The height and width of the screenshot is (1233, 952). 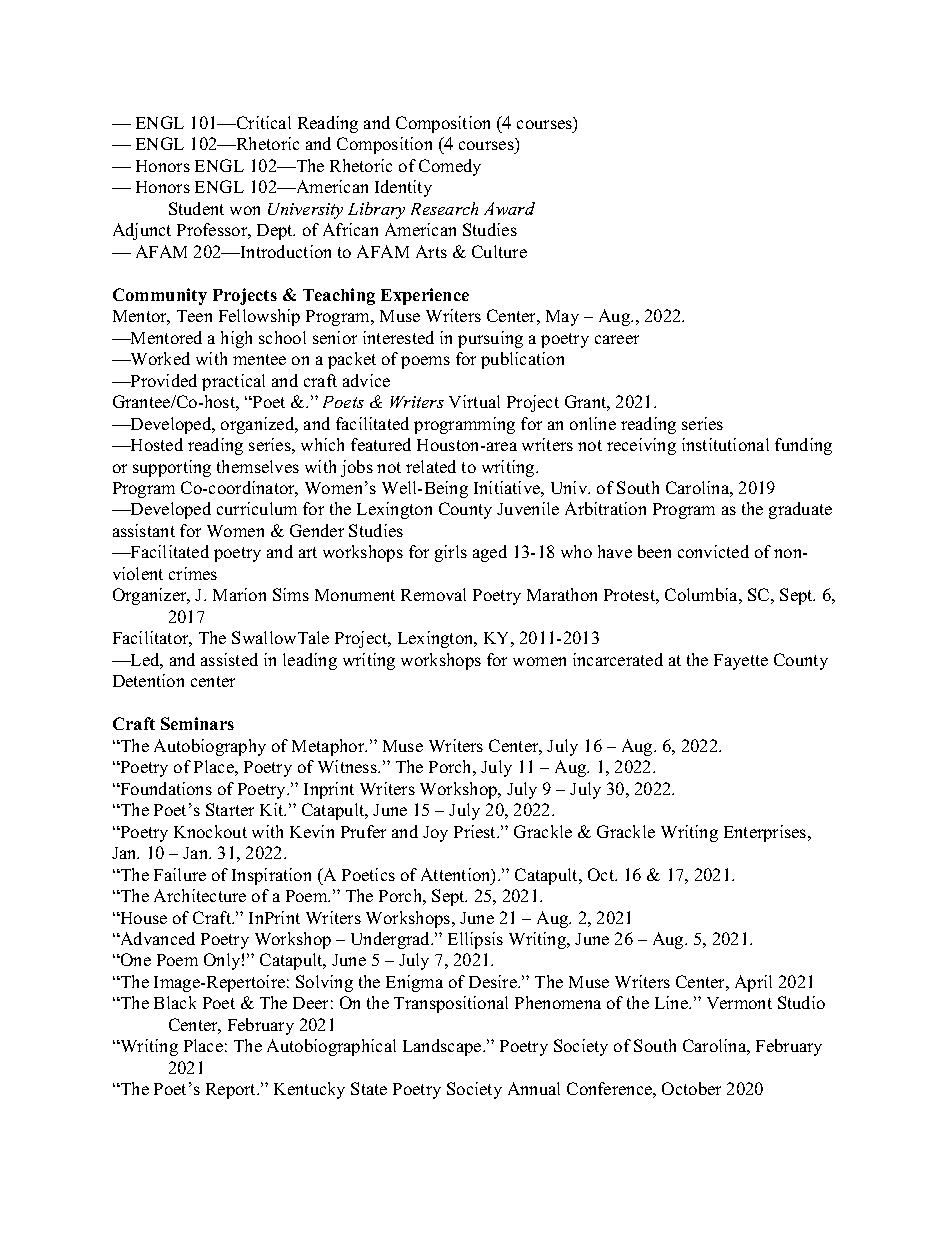 I want to click on Report, so click(x=232, y=1091).
